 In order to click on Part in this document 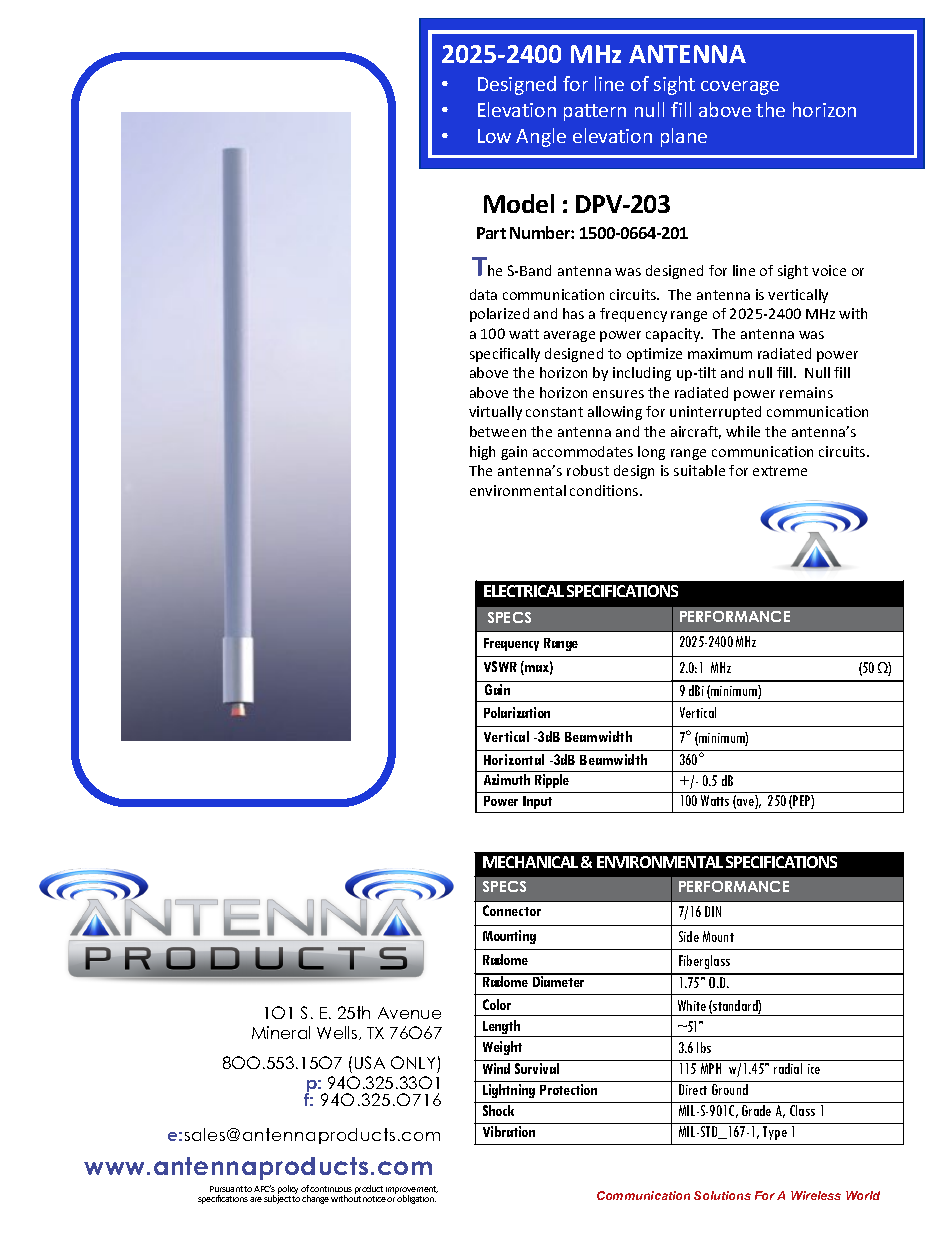, I will do `click(491, 233)`.
